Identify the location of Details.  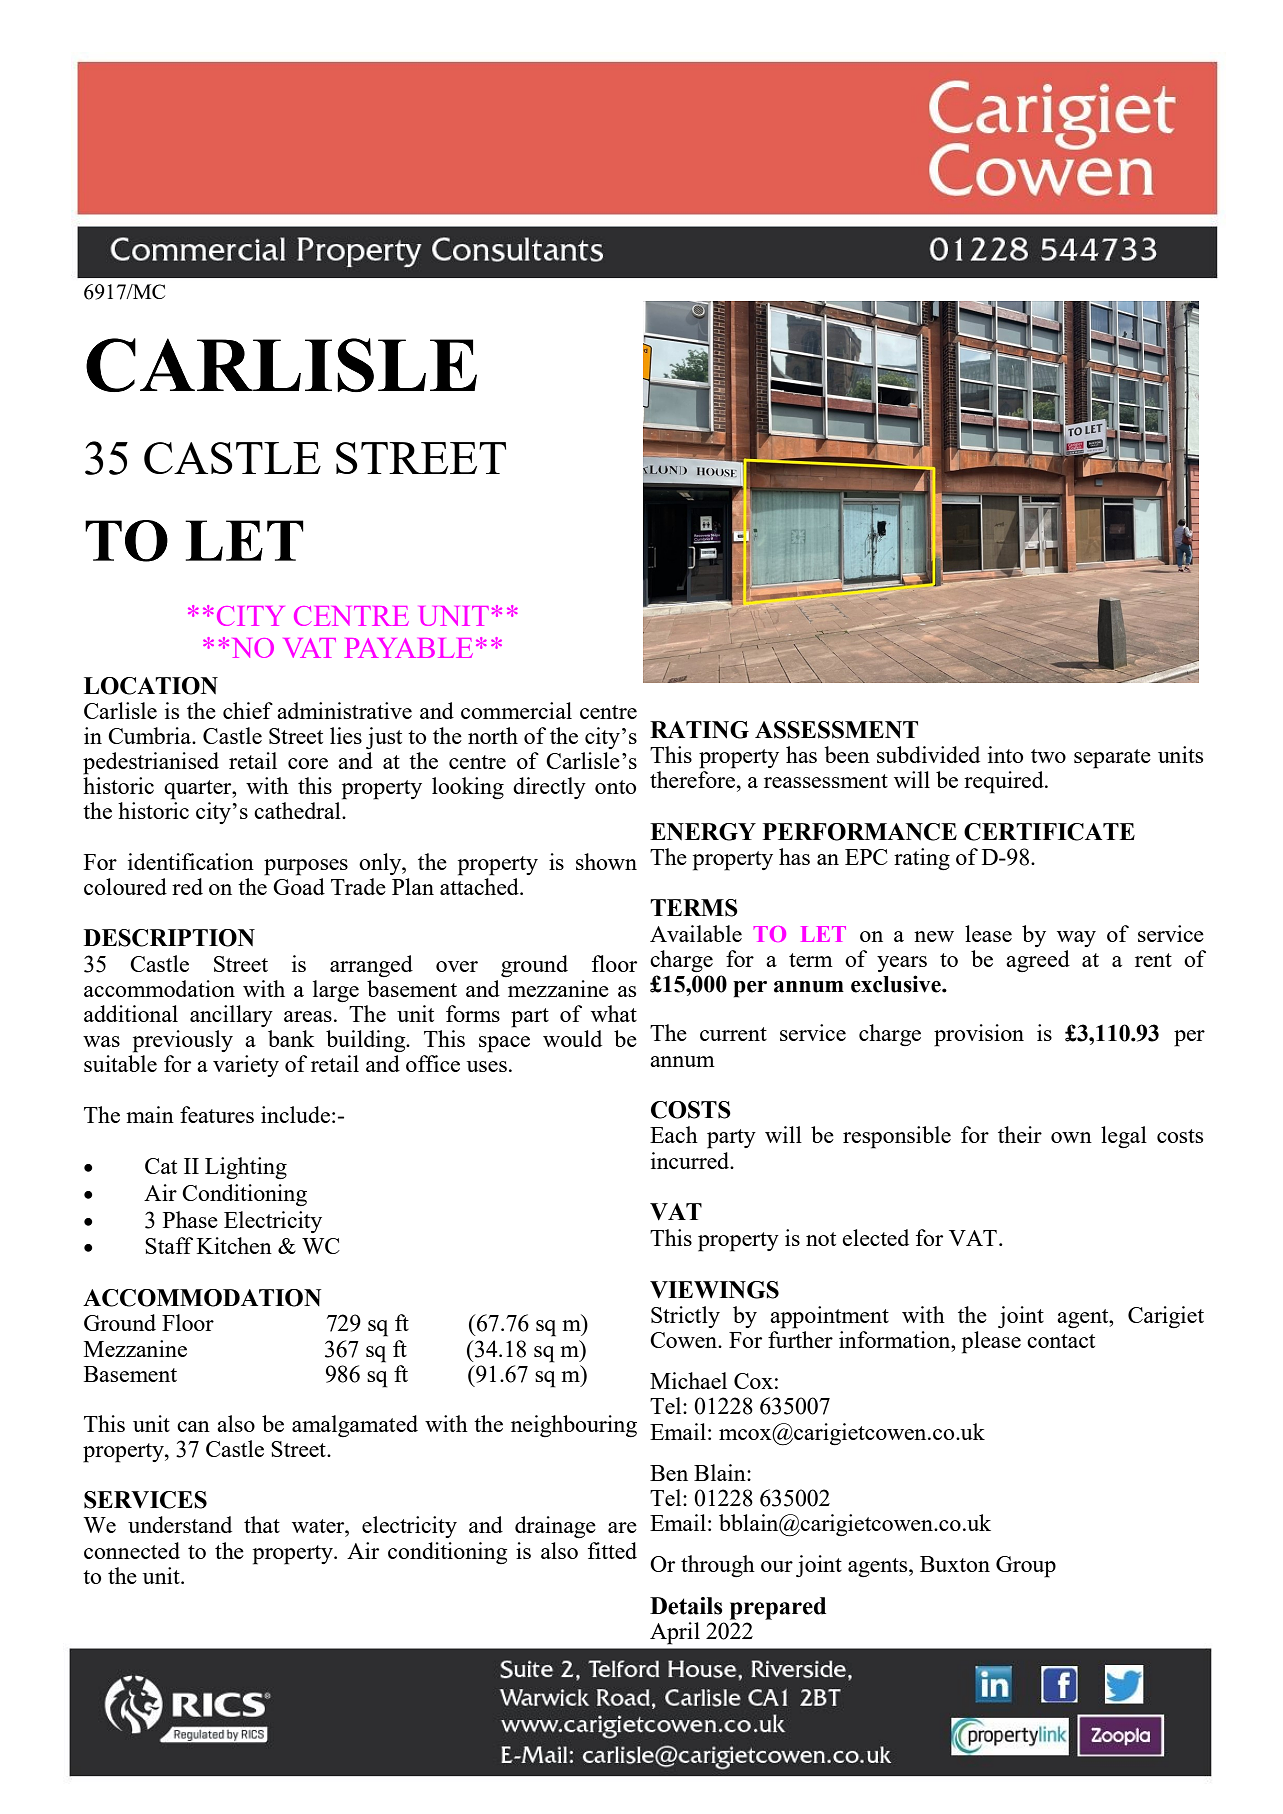
(686, 1606).
